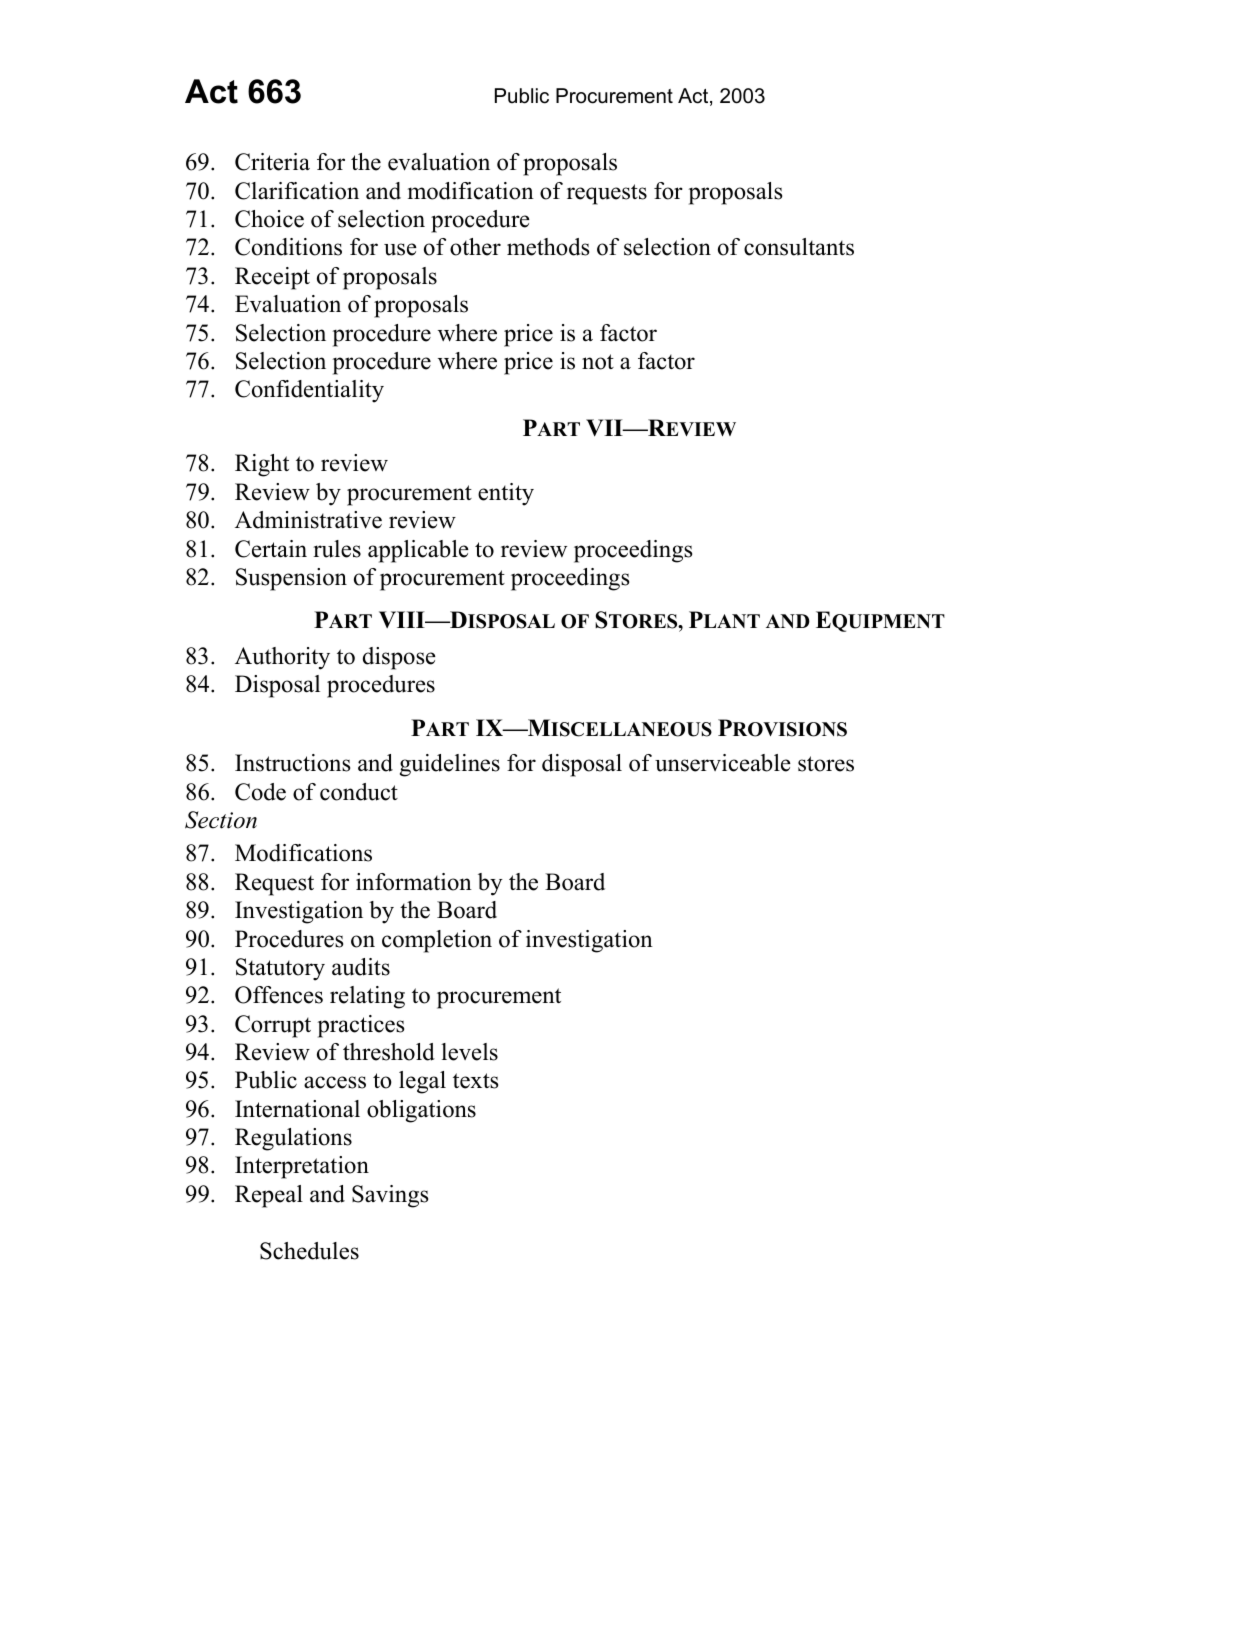 The width and height of the page is (1259, 1629). Describe the element at coordinates (475, 247) in the page. I see `other` at that location.
